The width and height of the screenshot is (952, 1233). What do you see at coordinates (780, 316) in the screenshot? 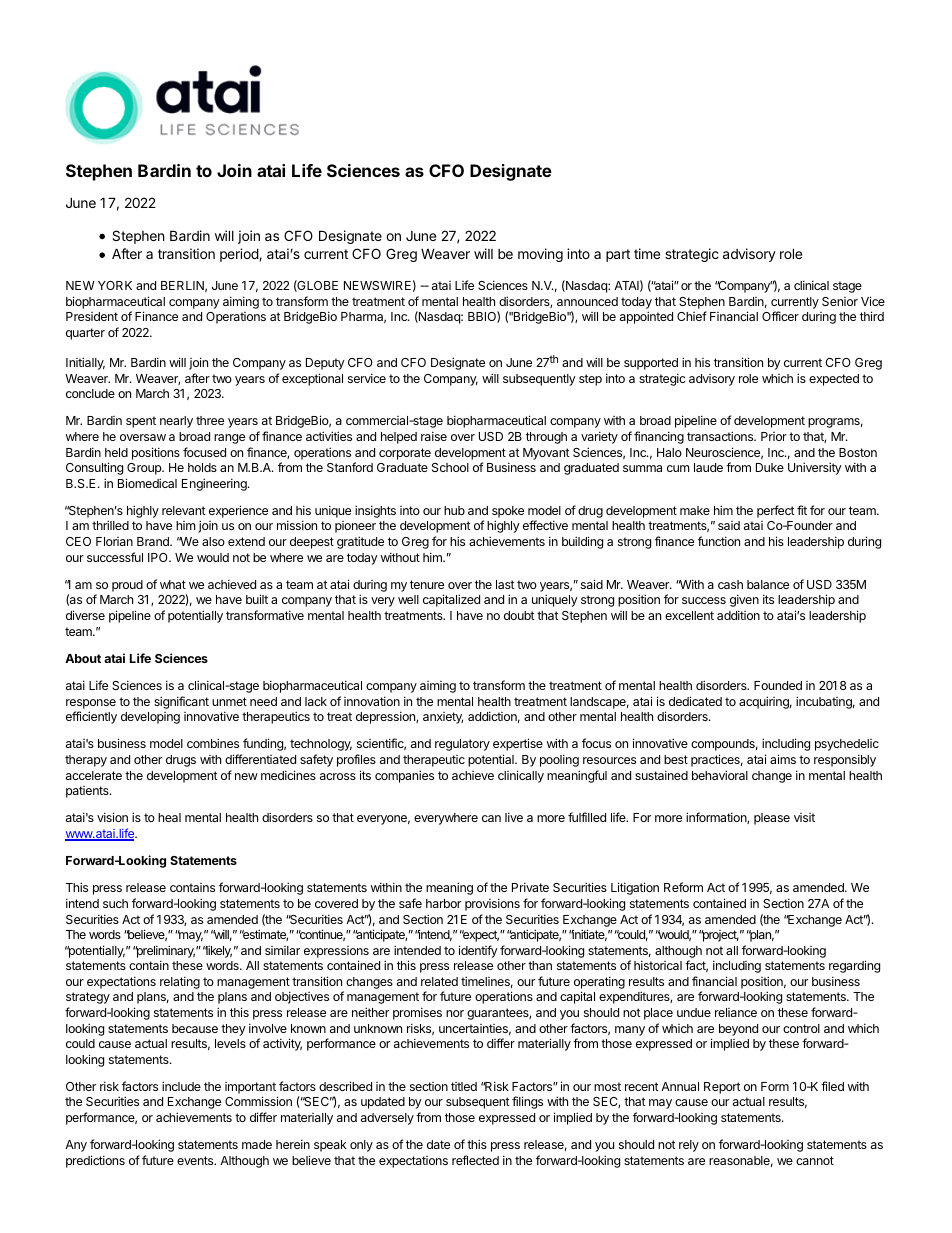
I see `Officer` at bounding box center [780, 316].
